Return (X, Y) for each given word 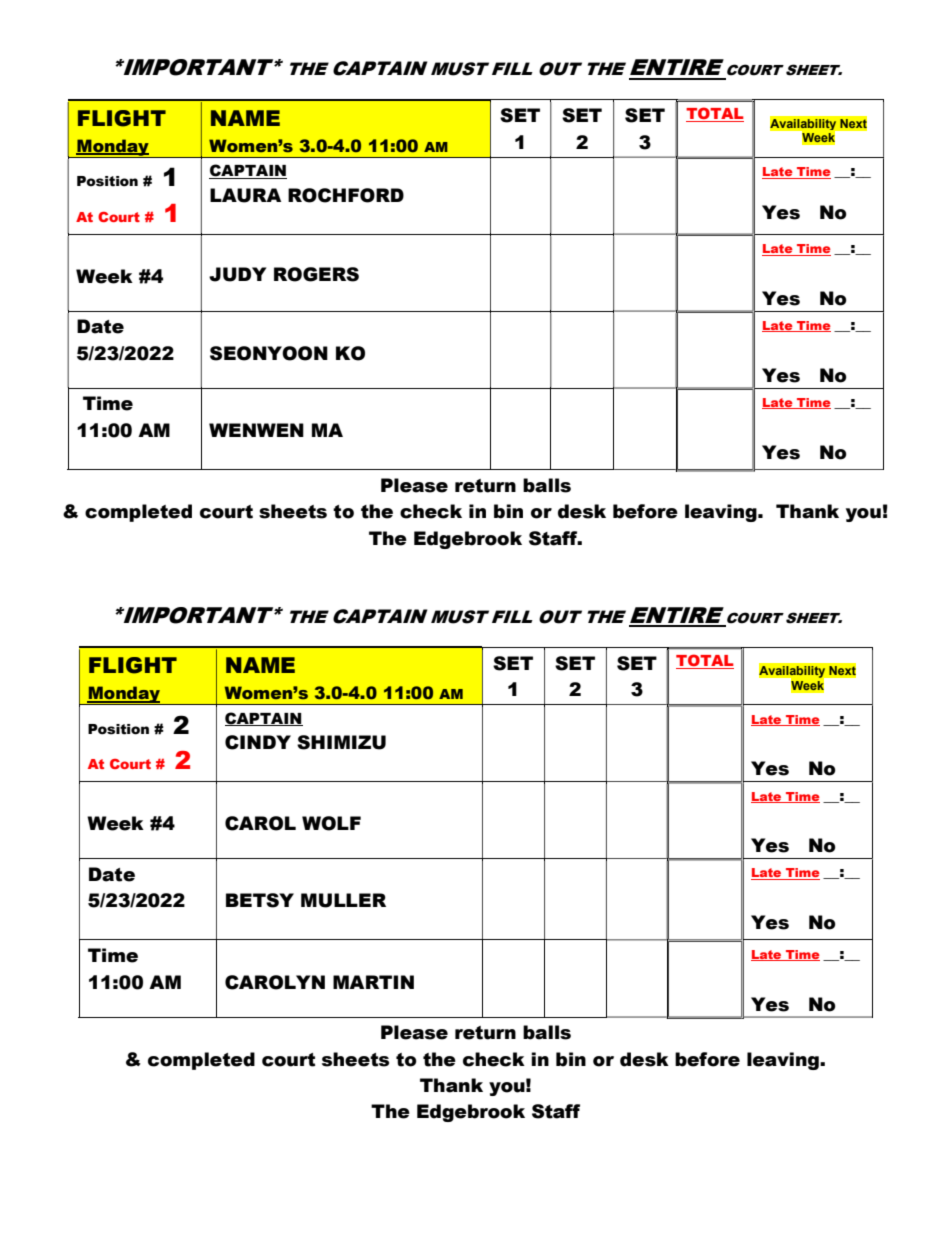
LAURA (245, 195)
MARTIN (373, 982)
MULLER (343, 900)
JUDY (237, 274)
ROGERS (316, 274)
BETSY (260, 900)
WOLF (331, 823)
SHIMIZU (341, 742)
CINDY (258, 742)
